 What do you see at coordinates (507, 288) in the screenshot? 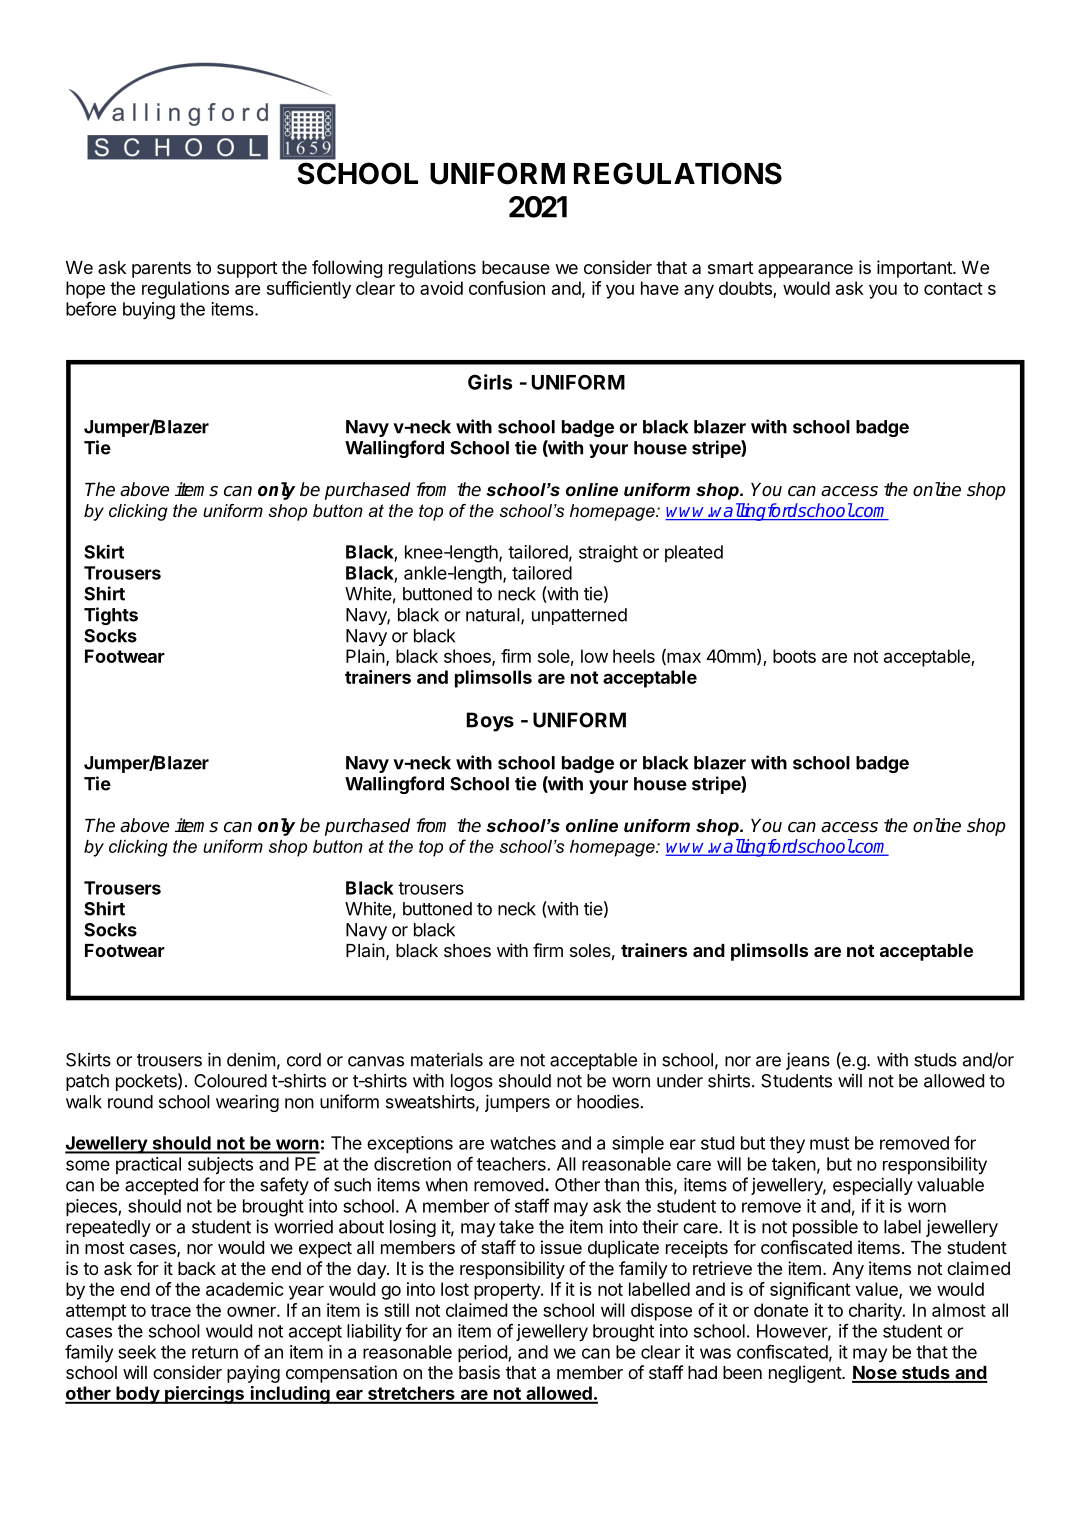
I see `confusion` at bounding box center [507, 288].
